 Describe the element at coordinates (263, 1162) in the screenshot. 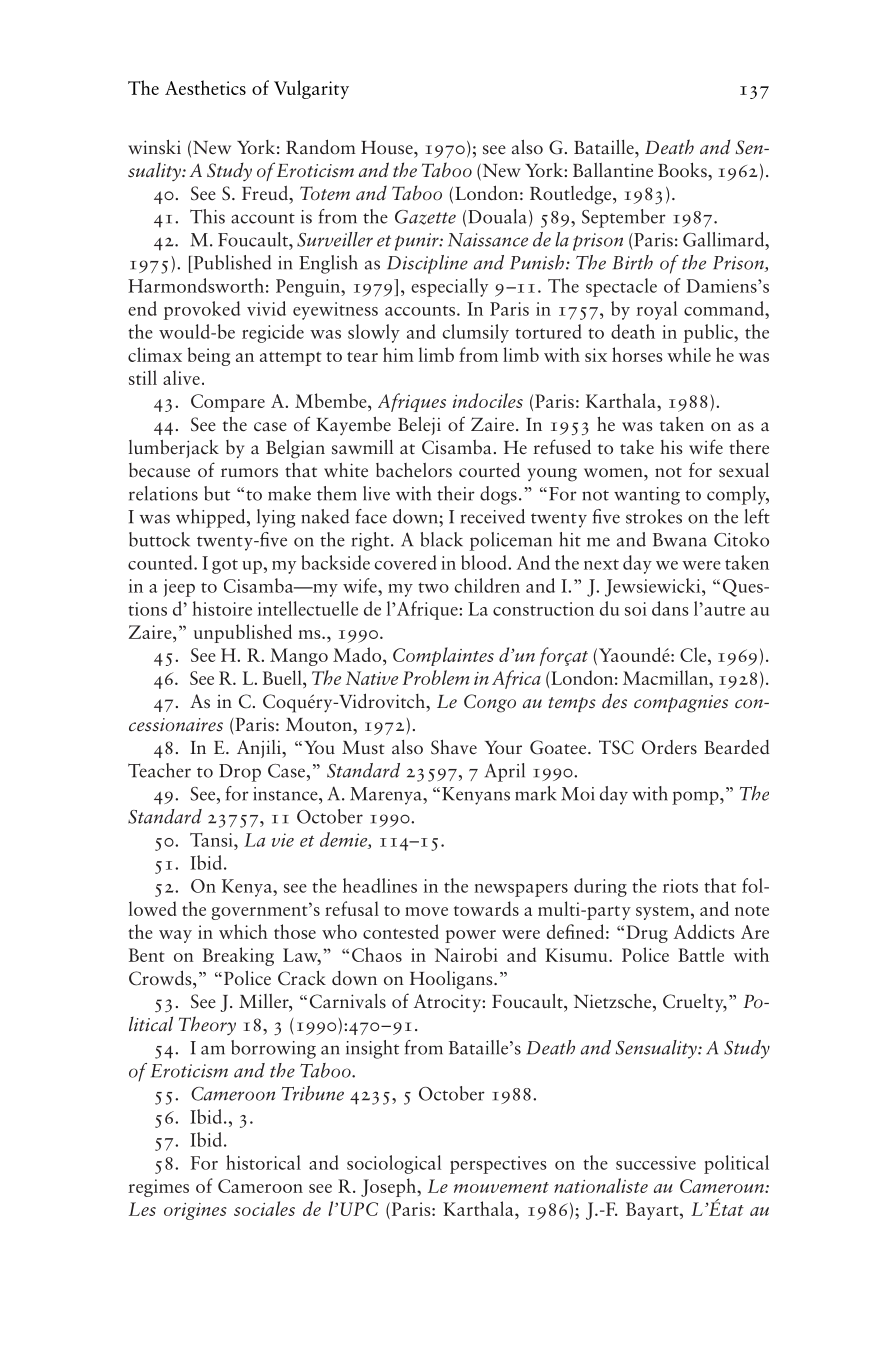

I see `historical` at that location.
